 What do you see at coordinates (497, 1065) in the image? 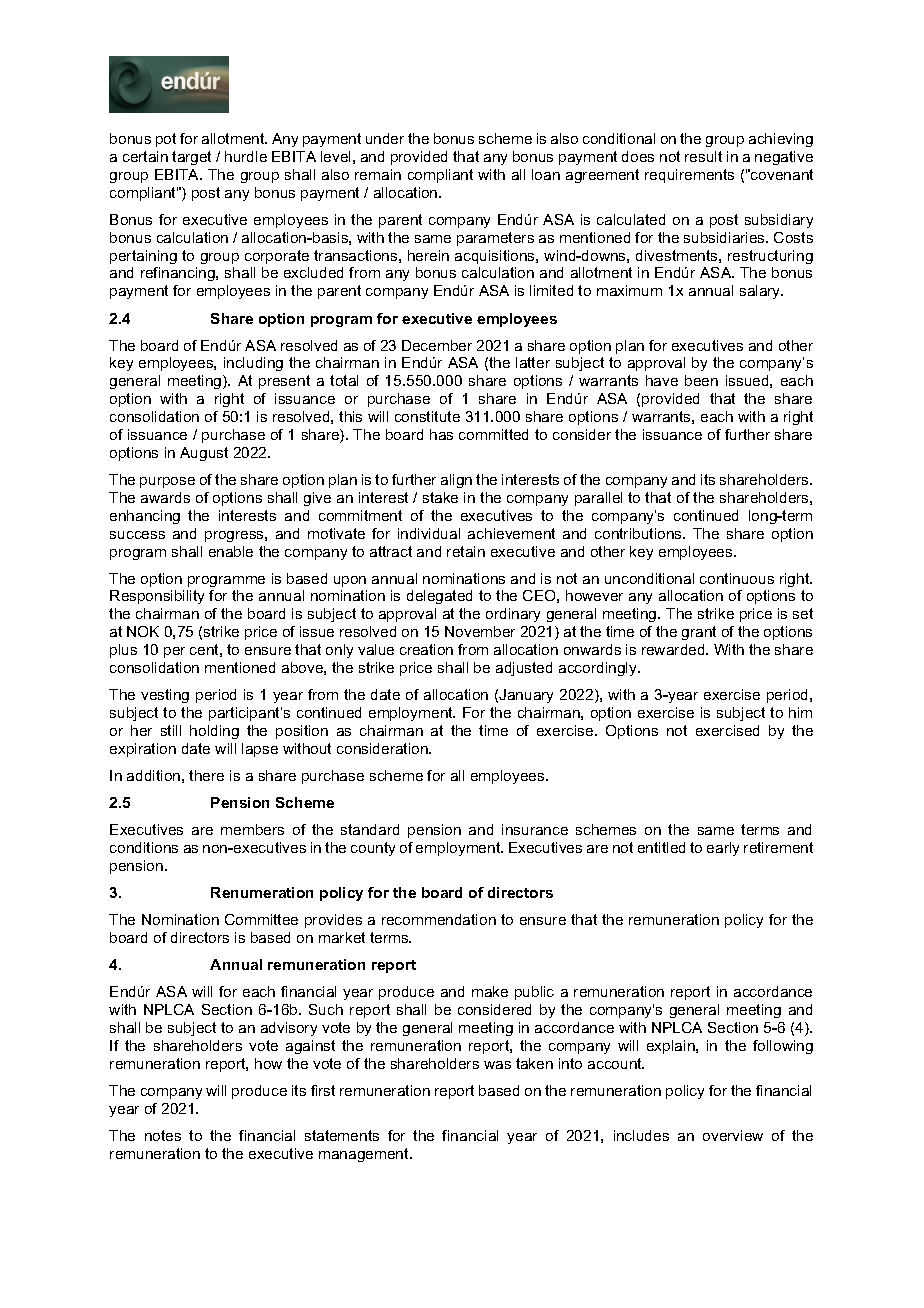
I see `was` at bounding box center [497, 1065].
